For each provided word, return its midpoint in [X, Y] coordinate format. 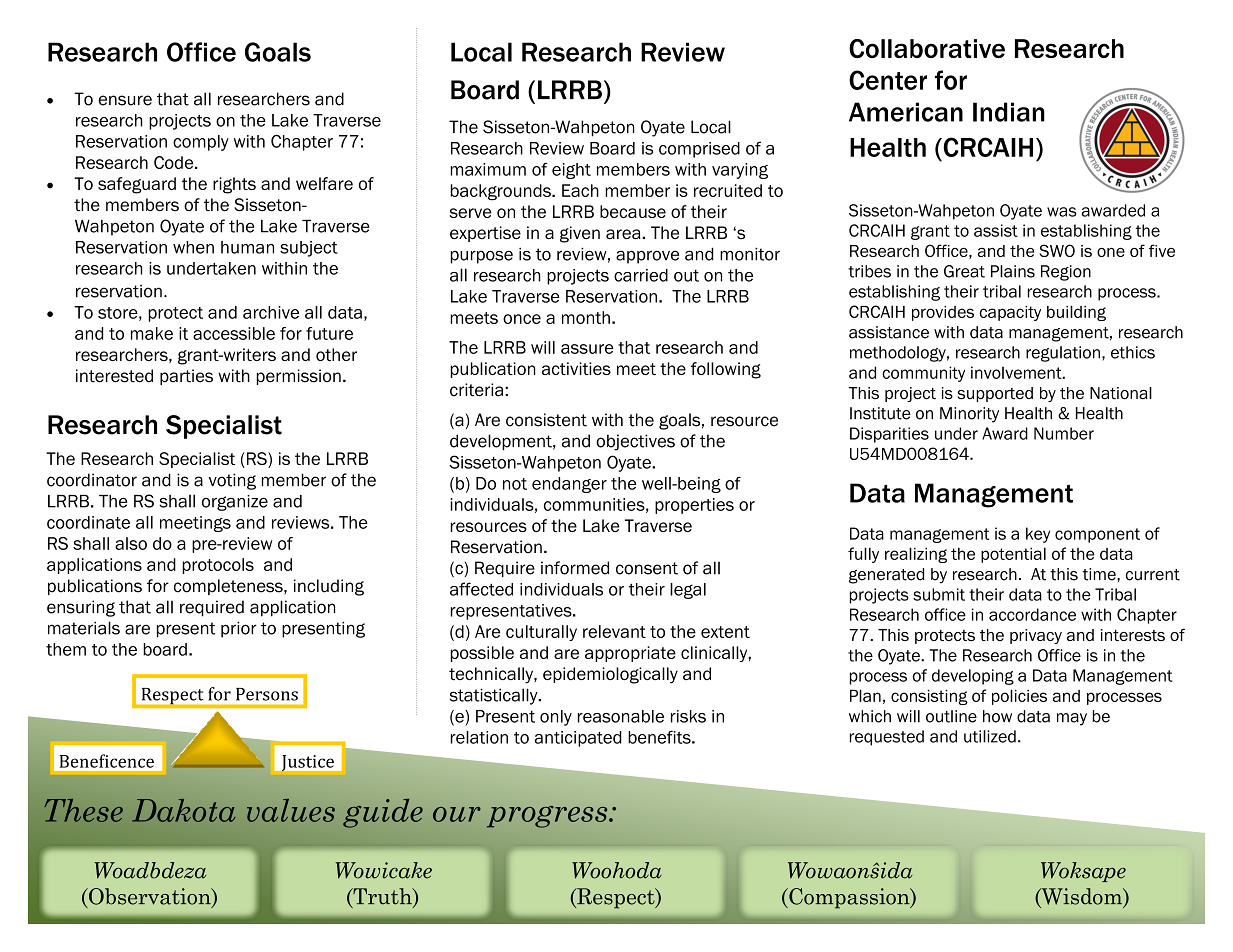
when [193, 247]
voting [232, 481]
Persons [267, 694]
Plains [1013, 271]
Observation [150, 897]
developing [973, 677]
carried [641, 275]
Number [1064, 433]
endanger [569, 485]
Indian [1009, 112]
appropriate [630, 654]
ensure [125, 100]
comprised [699, 150]
